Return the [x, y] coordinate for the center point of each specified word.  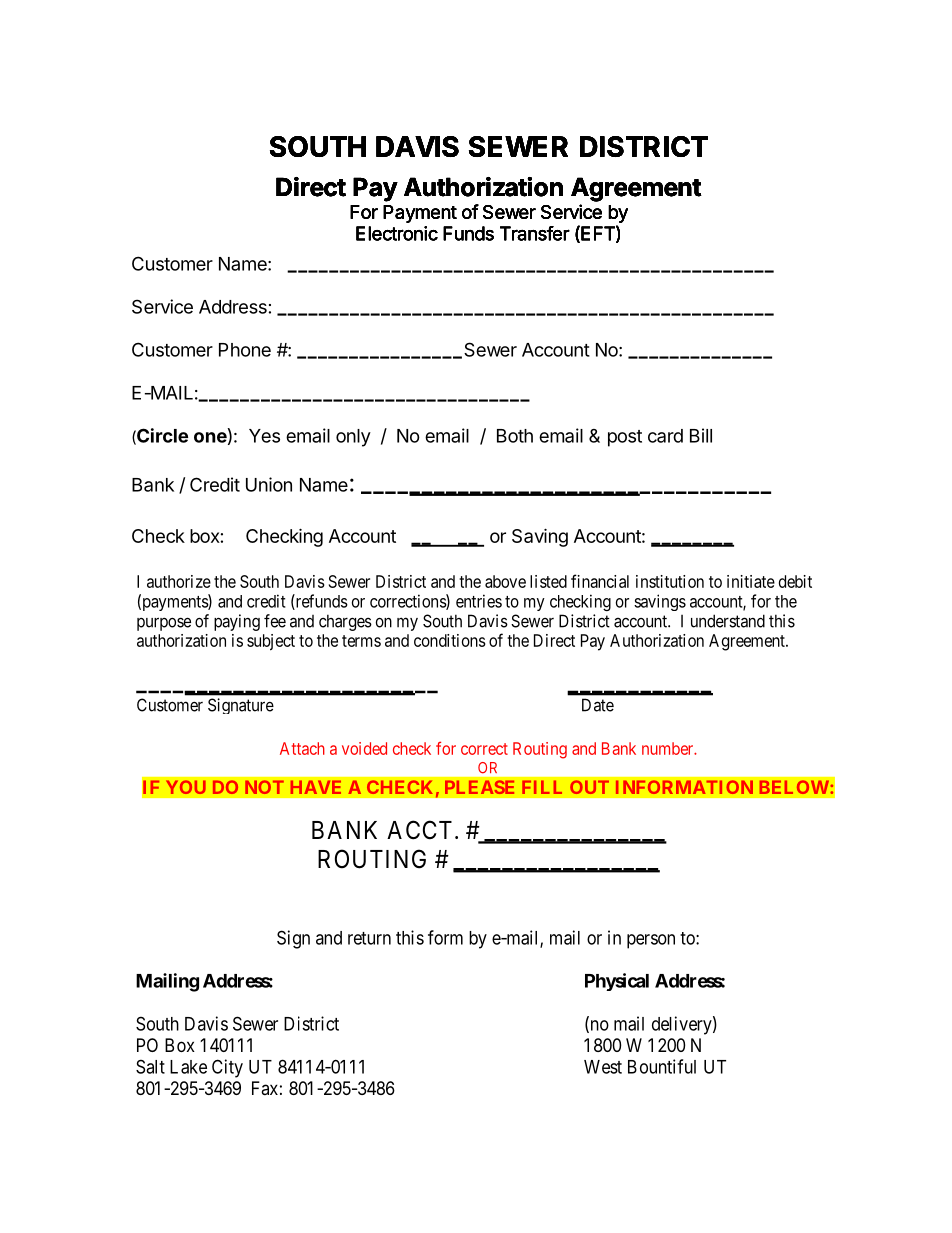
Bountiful [662, 1066]
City [227, 1068]
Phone [245, 350]
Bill [701, 435]
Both [515, 436]
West [603, 1067]
